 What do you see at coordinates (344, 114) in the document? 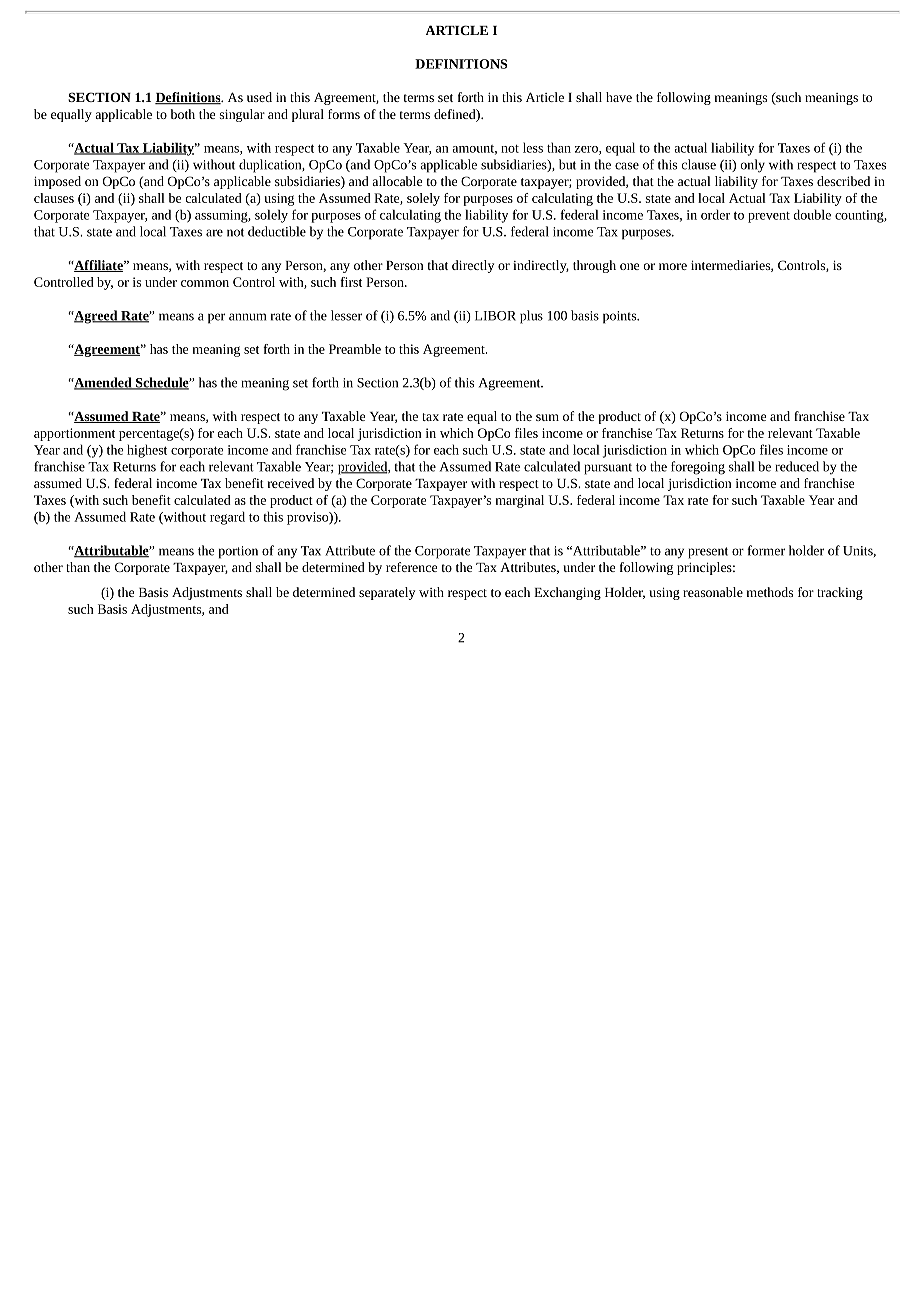
I see `forms` at bounding box center [344, 114].
